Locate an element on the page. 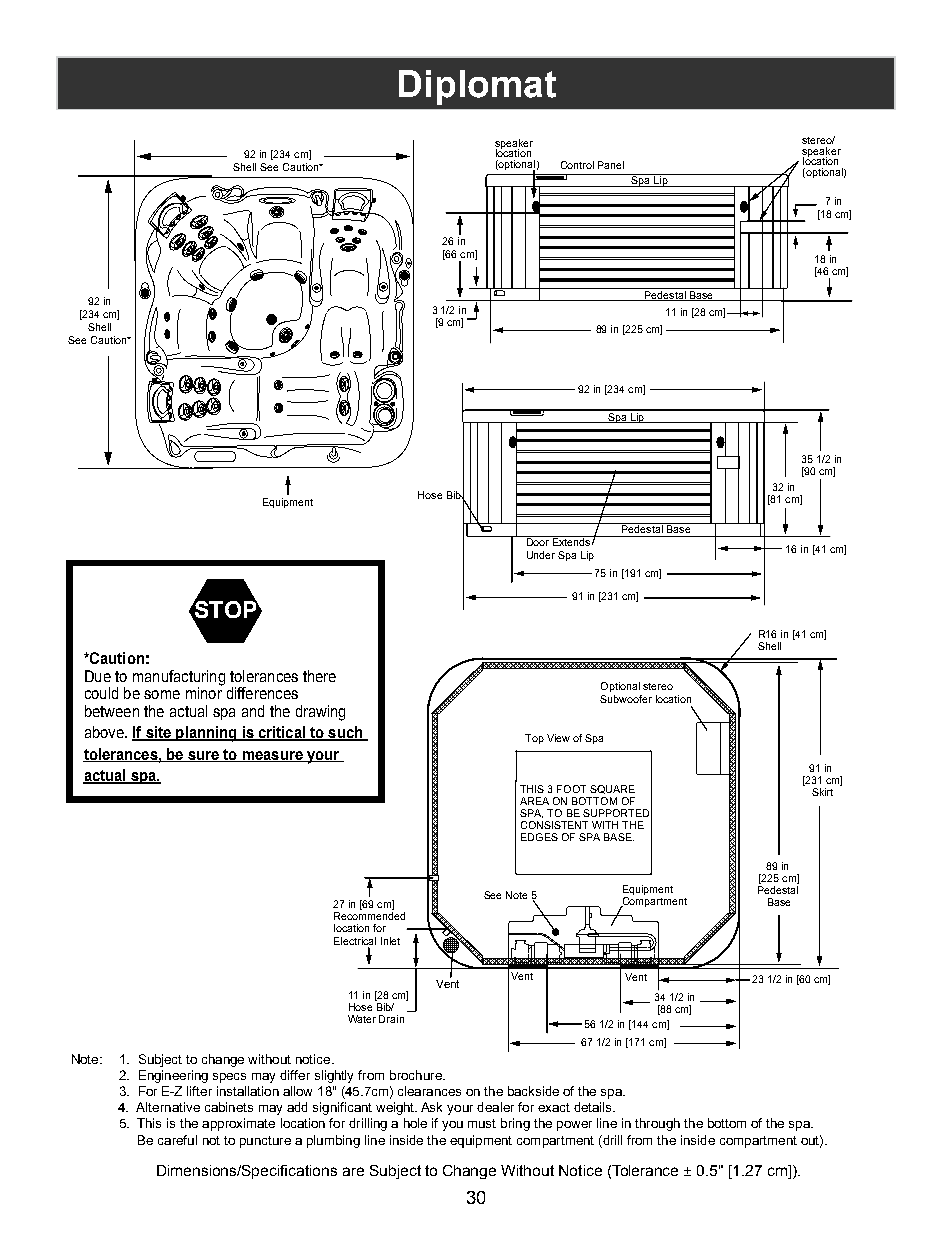  Subwoofer is located at coordinates (626, 699).
